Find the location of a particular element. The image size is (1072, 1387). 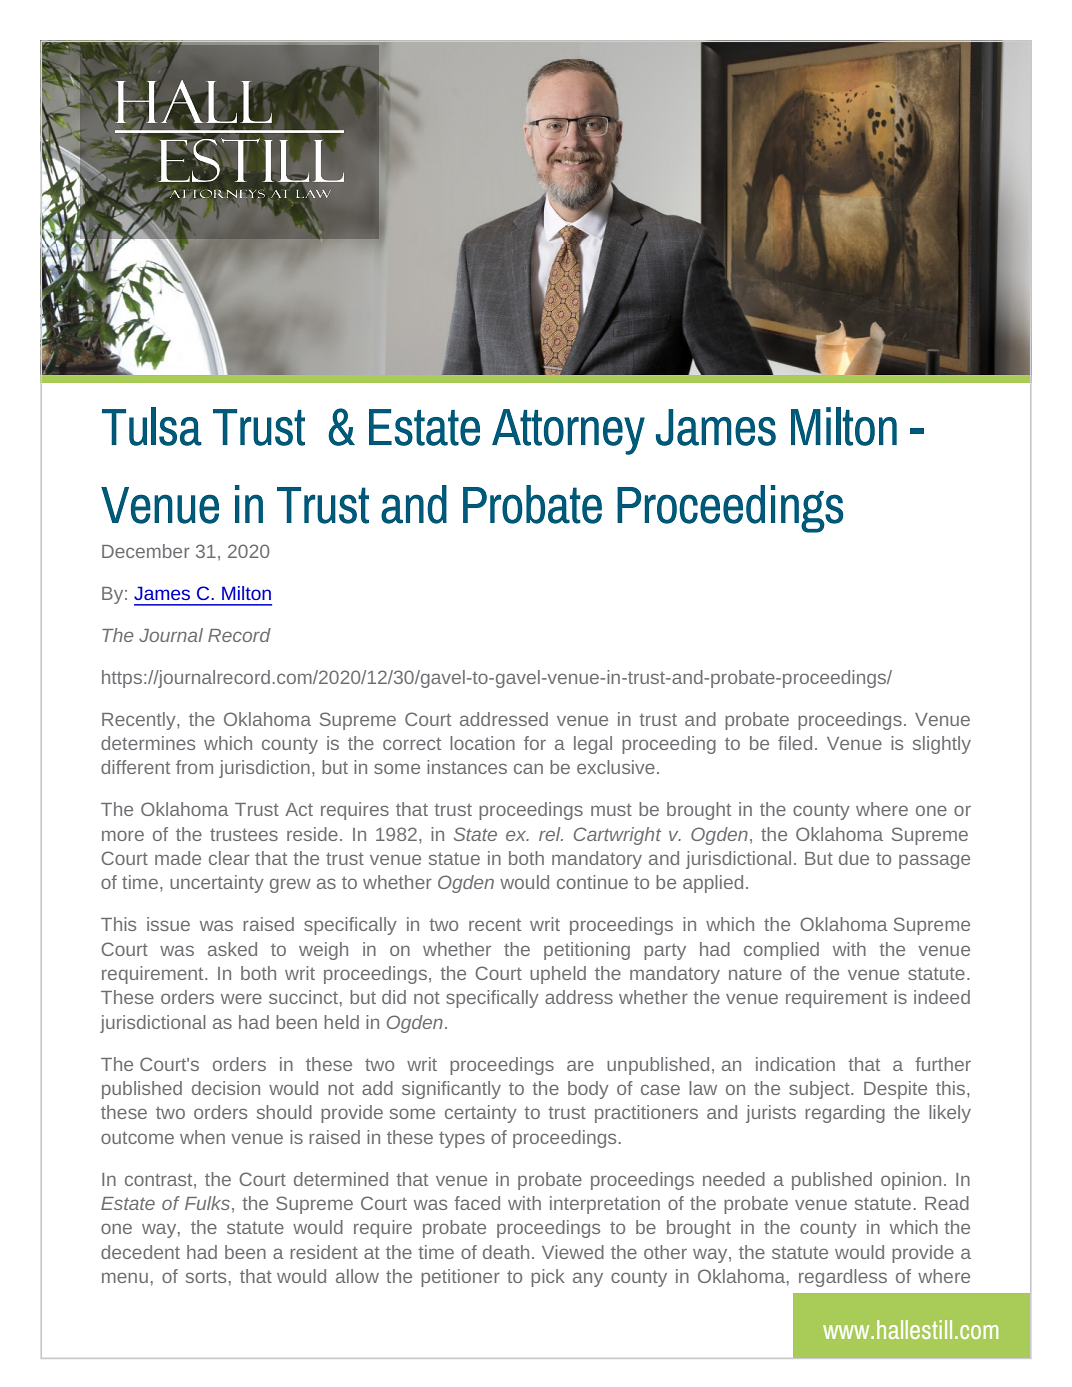

regardless is located at coordinates (843, 1278).
